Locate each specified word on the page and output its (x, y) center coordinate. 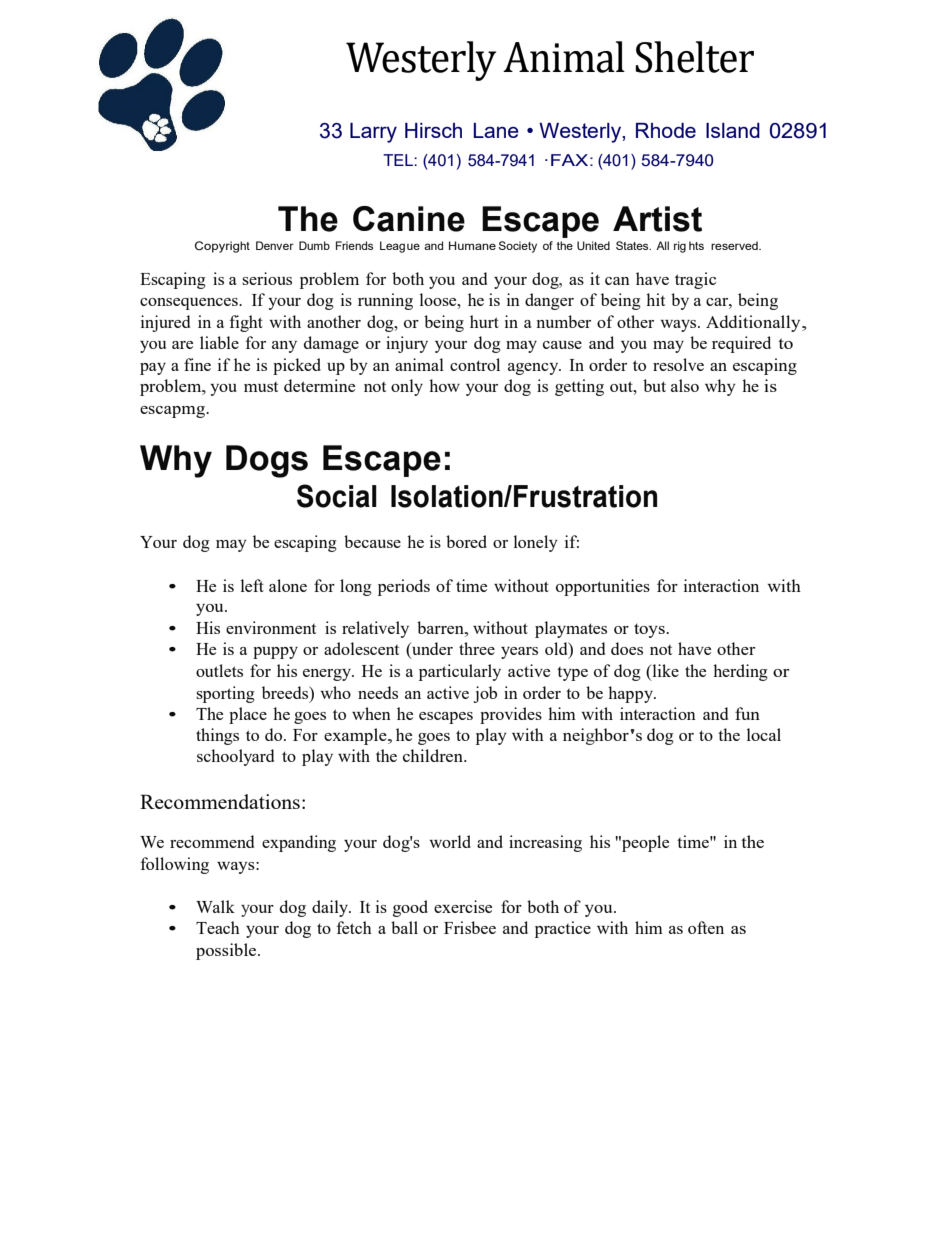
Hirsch (433, 130)
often (706, 927)
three (477, 648)
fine (197, 364)
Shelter (694, 57)
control (475, 364)
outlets (219, 670)
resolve (678, 364)
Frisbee (470, 927)
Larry (373, 133)
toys (650, 630)
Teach (218, 927)
